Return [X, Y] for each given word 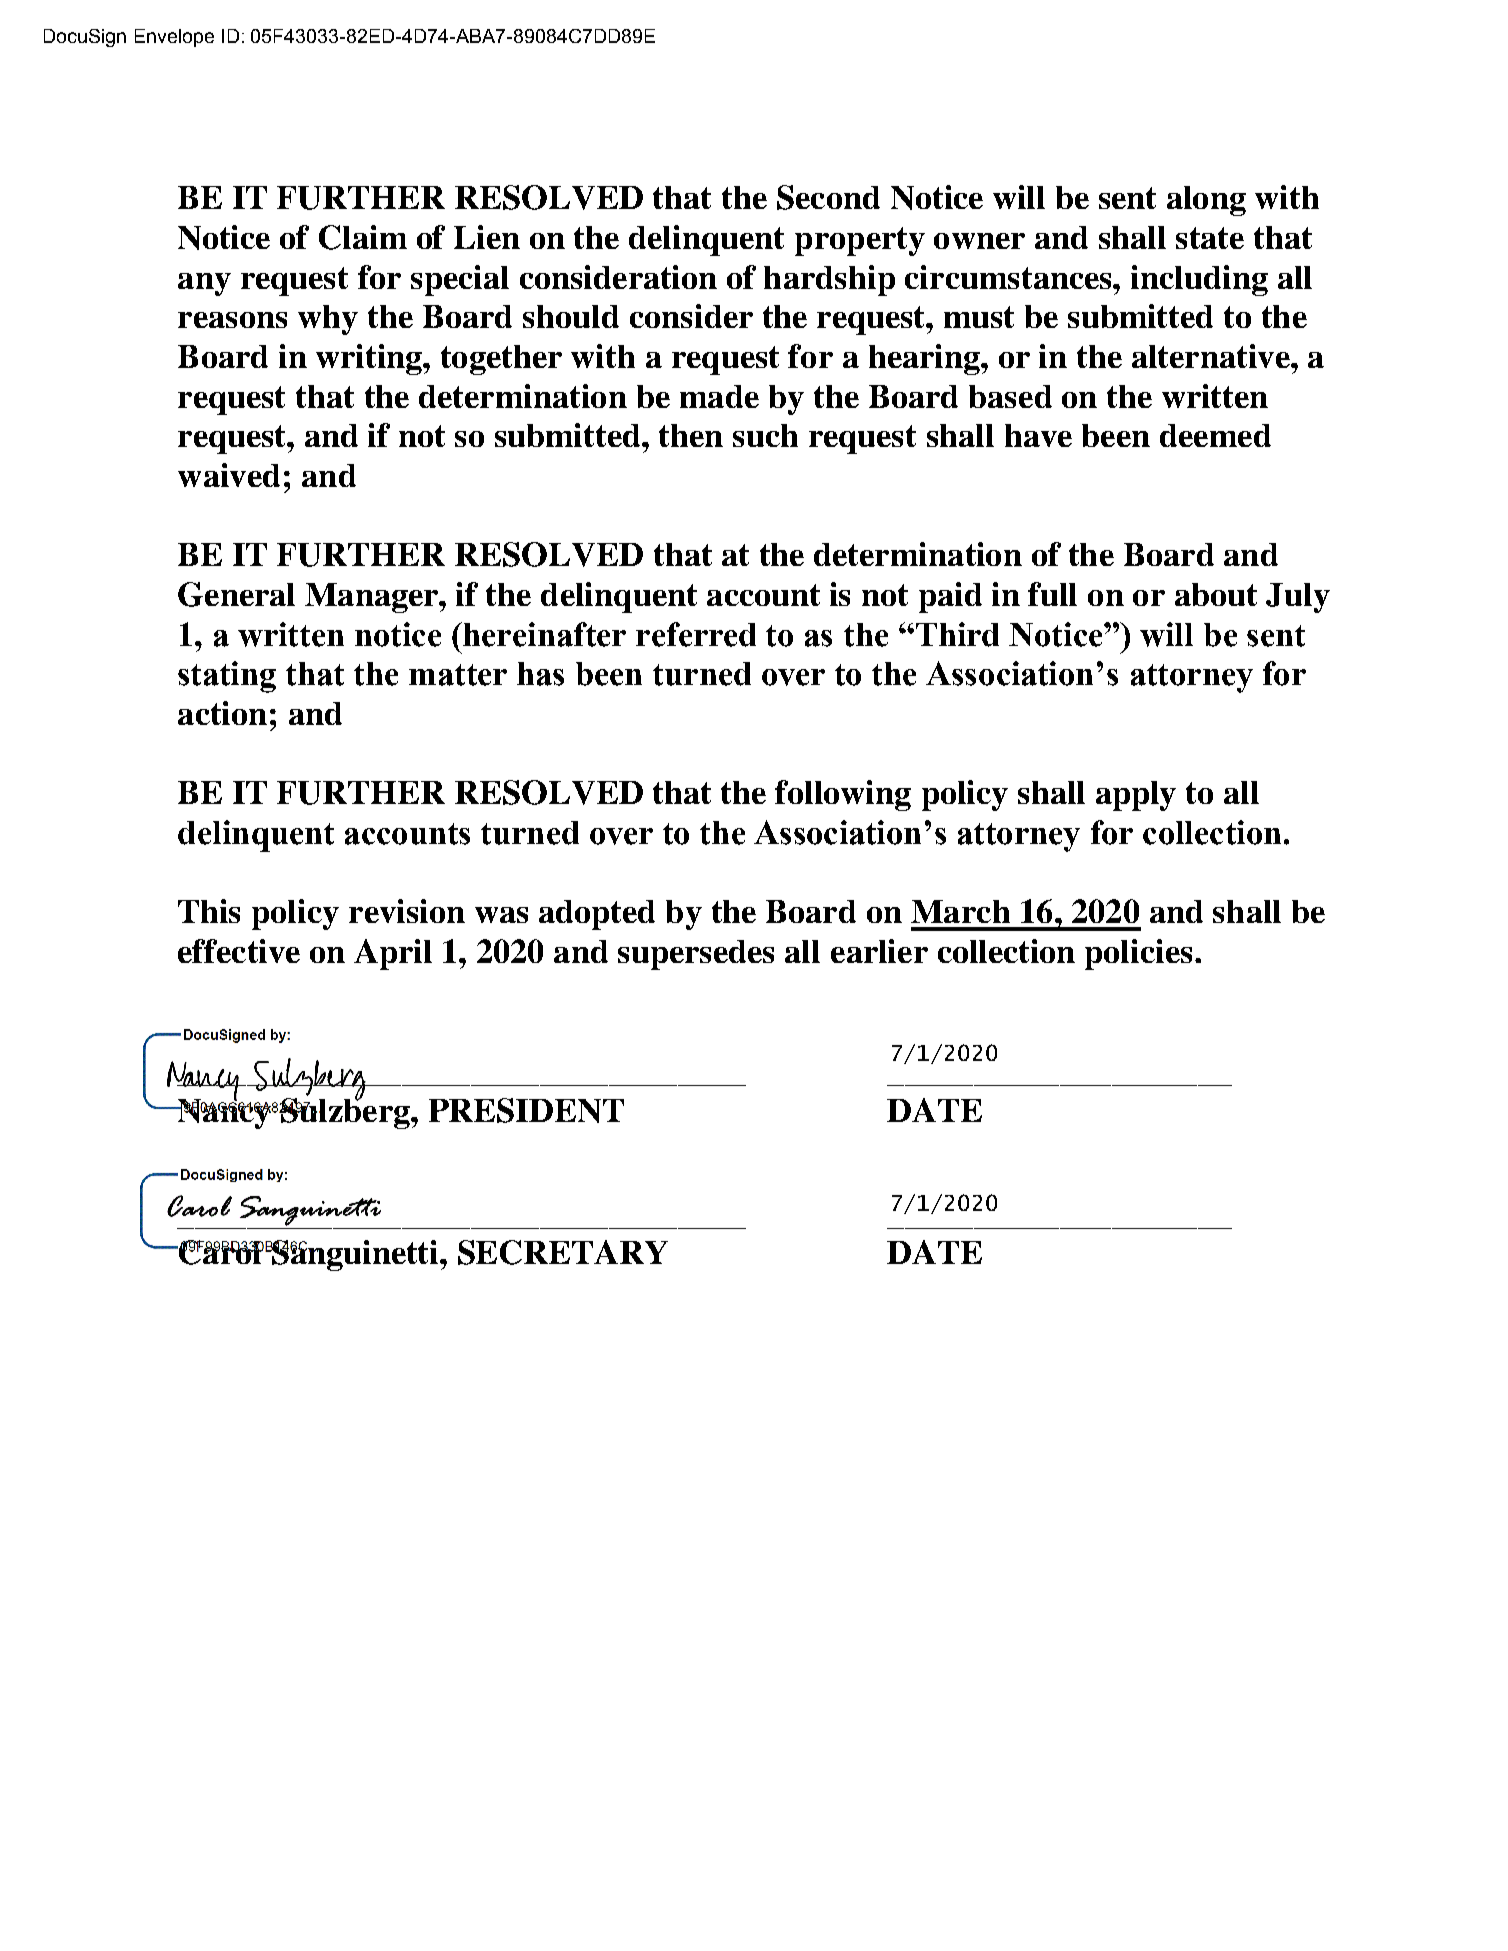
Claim [363, 237]
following [843, 795]
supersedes [696, 955]
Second [828, 197]
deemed [1215, 435]
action [222, 713]
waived [229, 475]
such [765, 435]
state [1210, 238]
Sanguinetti [355, 1255]
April [393, 954]
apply [1136, 796]
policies [1140, 954]
